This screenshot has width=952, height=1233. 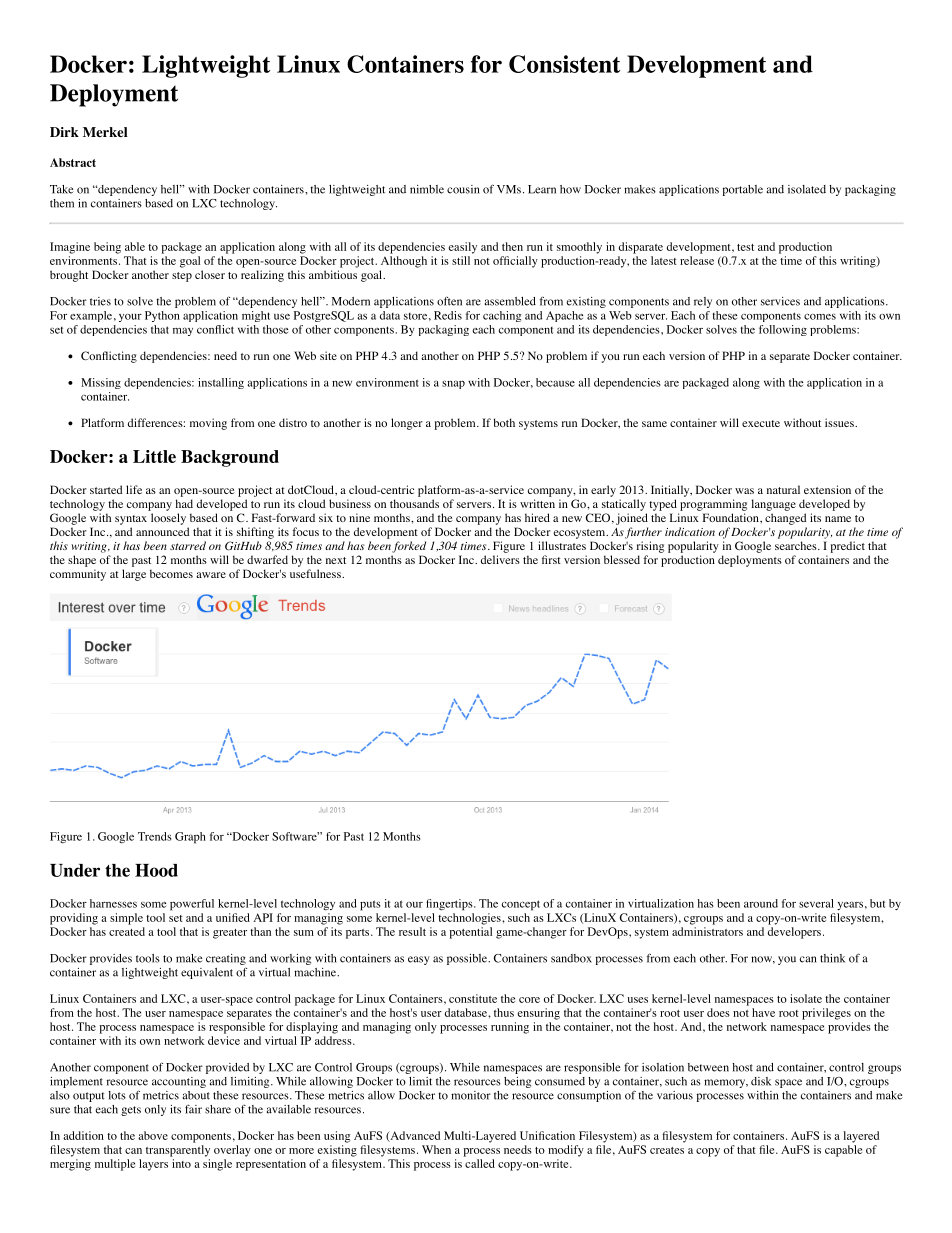 What do you see at coordinates (470, 919) in the screenshot?
I see `technologies` at bounding box center [470, 919].
